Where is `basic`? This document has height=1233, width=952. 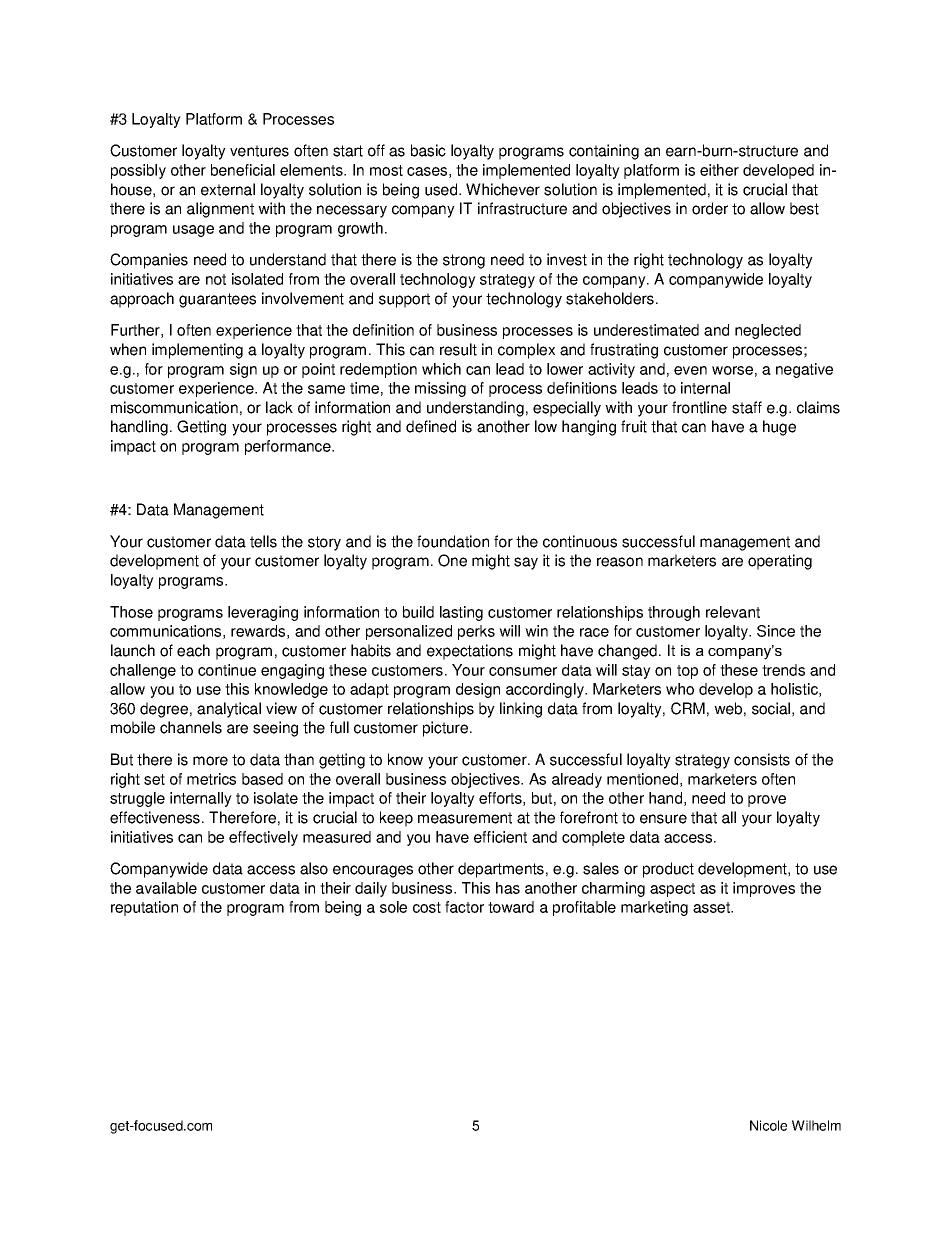
basic is located at coordinates (428, 150).
